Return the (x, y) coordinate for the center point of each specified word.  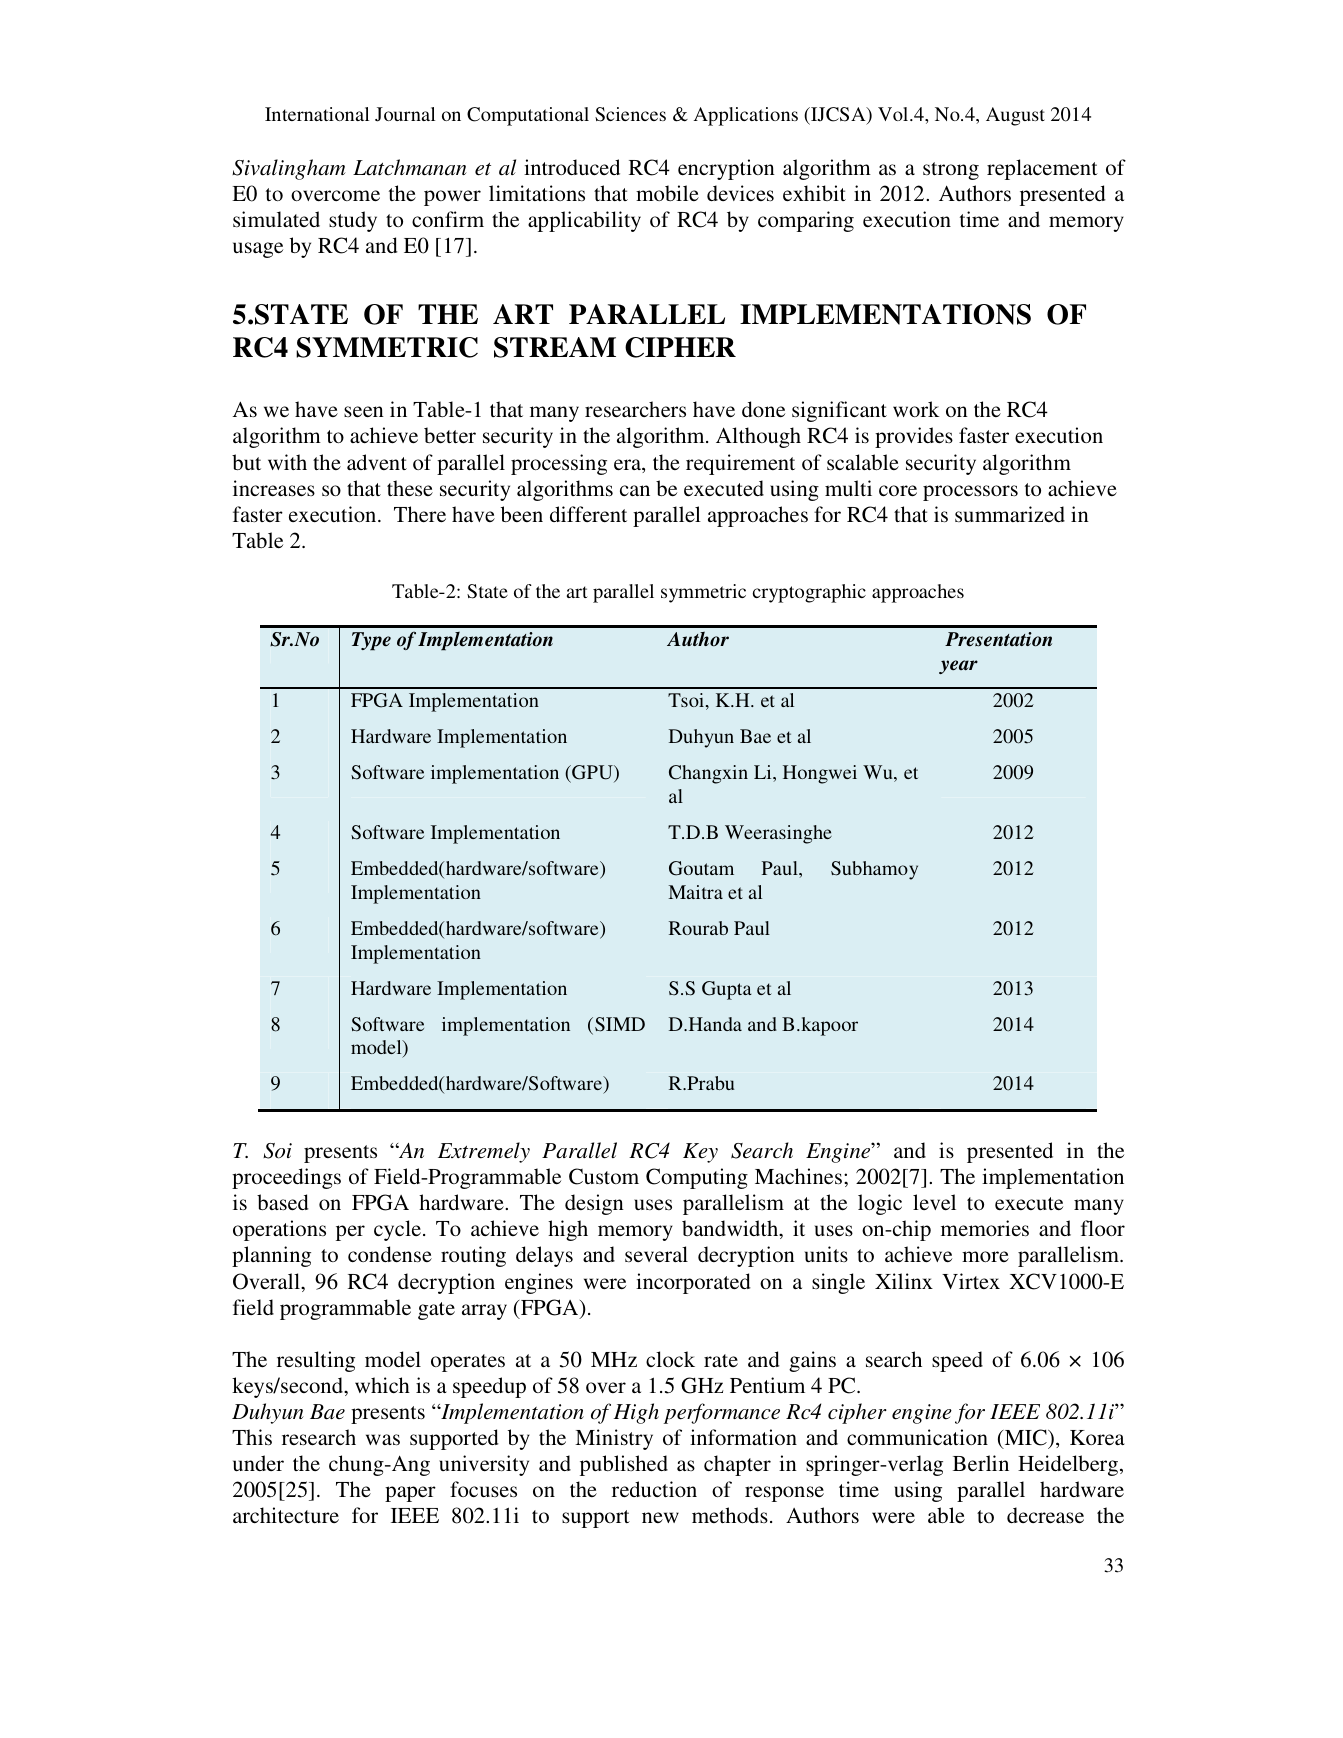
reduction (654, 1489)
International (317, 114)
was (383, 1440)
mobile (667, 193)
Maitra (695, 892)
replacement (1042, 169)
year (958, 667)
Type (371, 641)
